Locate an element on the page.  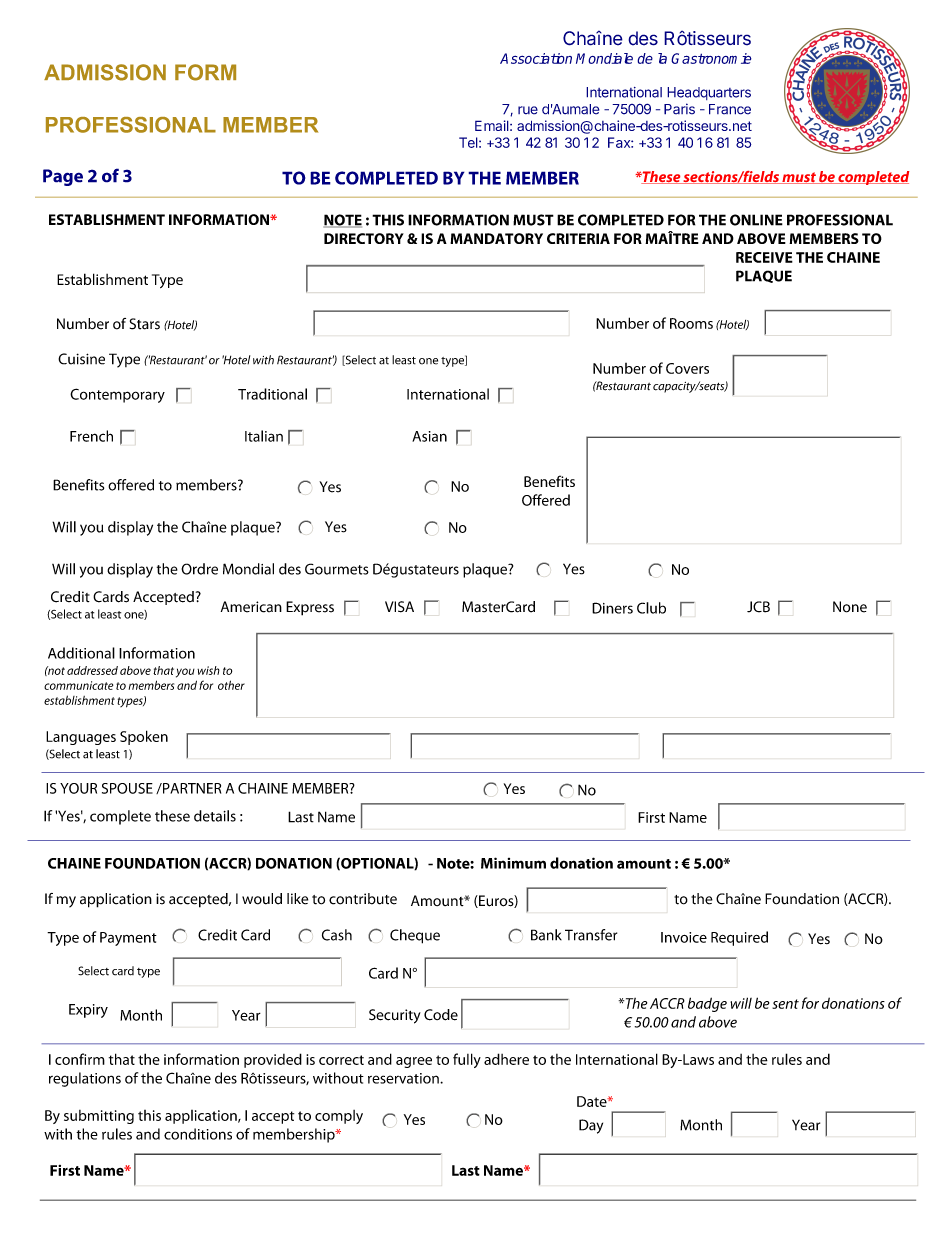
Page is located at coordinates (63, 177).
